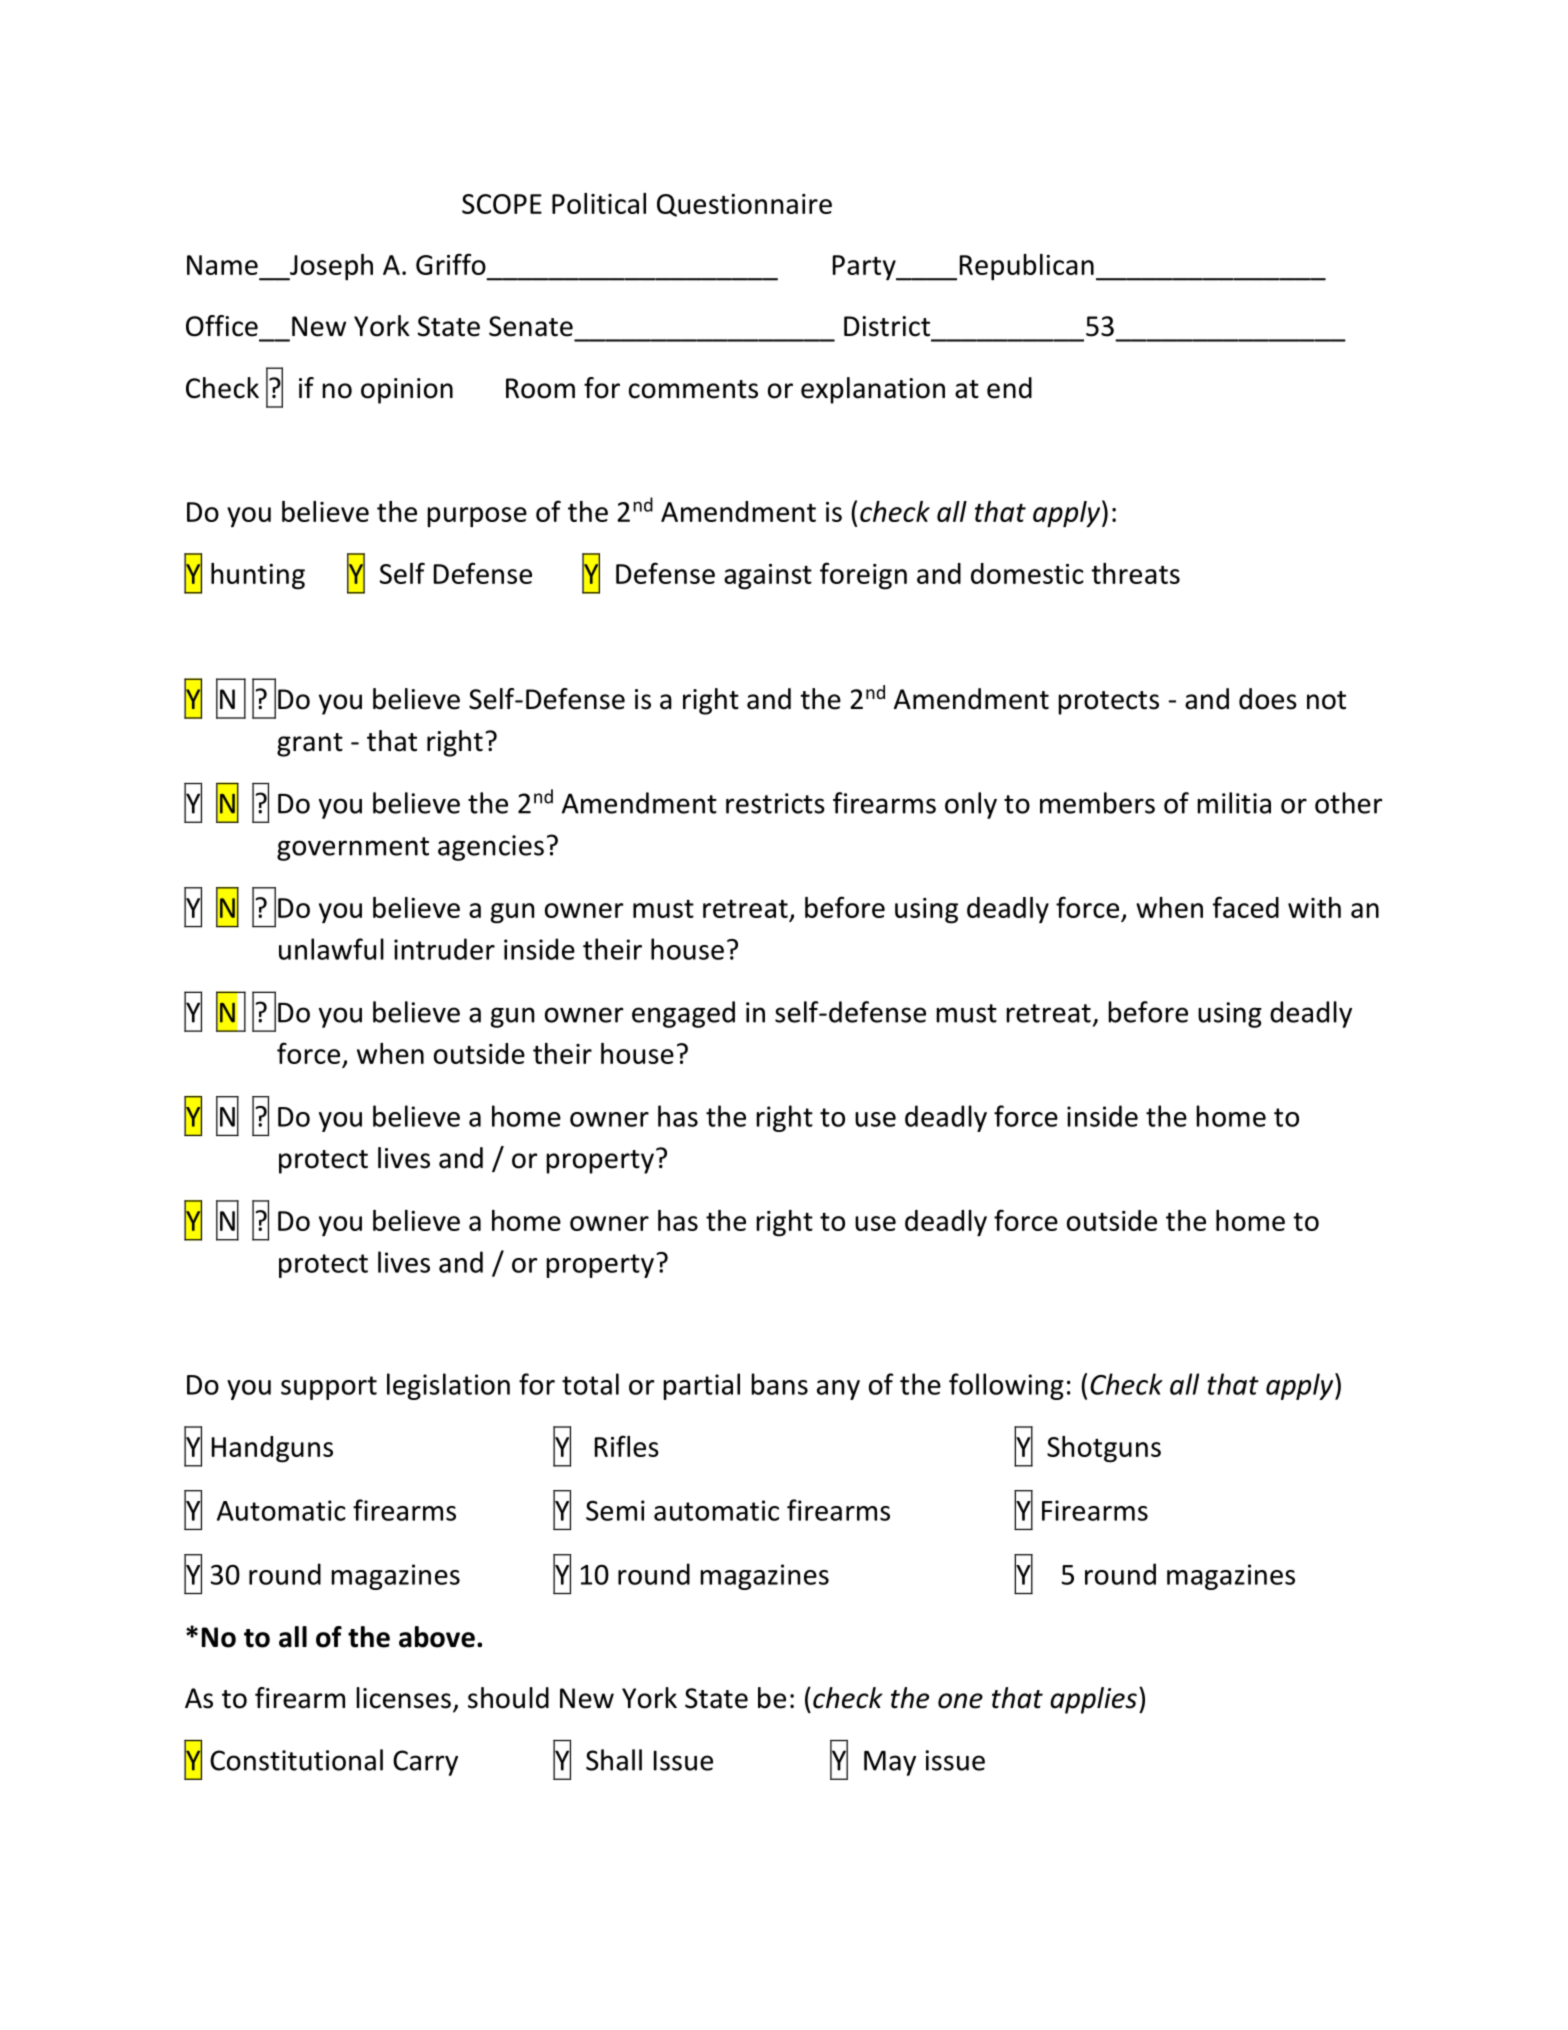  I want to click on engaged, so click(683, 1014).
